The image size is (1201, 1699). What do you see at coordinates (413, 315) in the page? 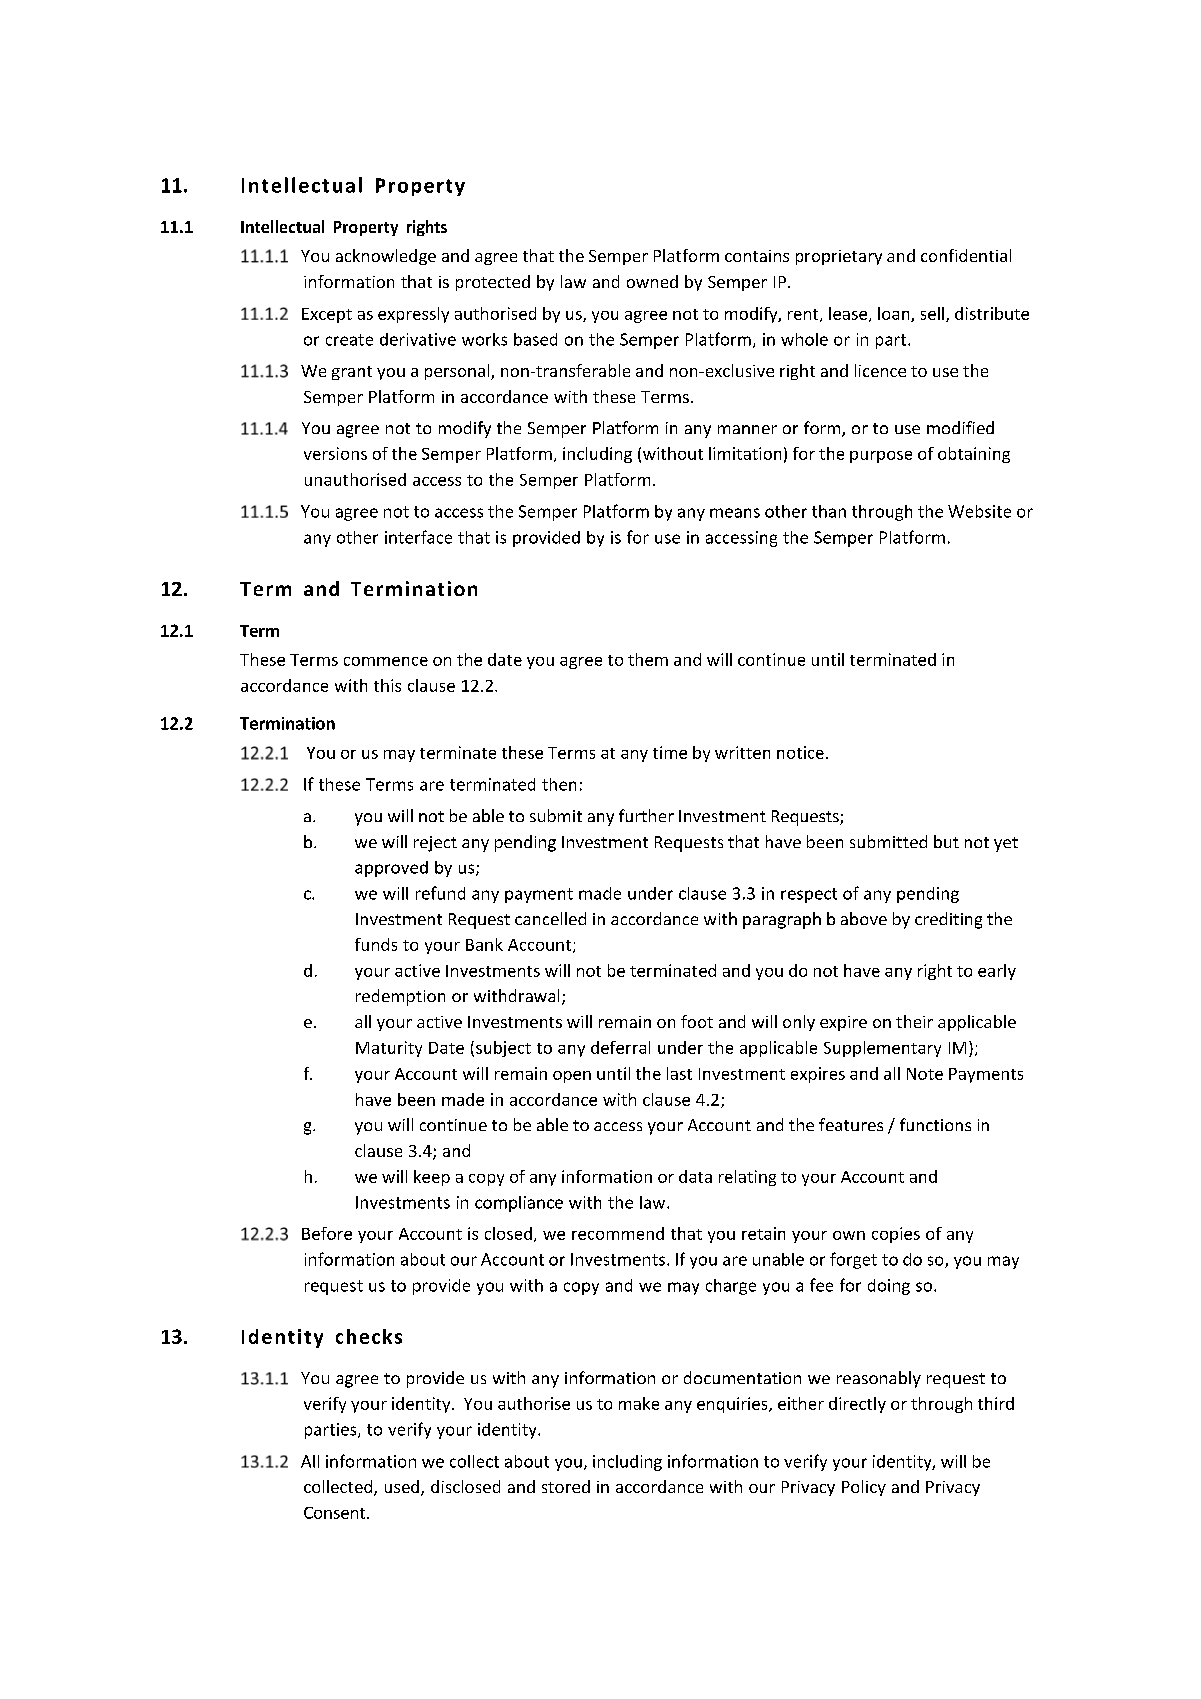
I see `expressly` at bounding box center [413, 315].
